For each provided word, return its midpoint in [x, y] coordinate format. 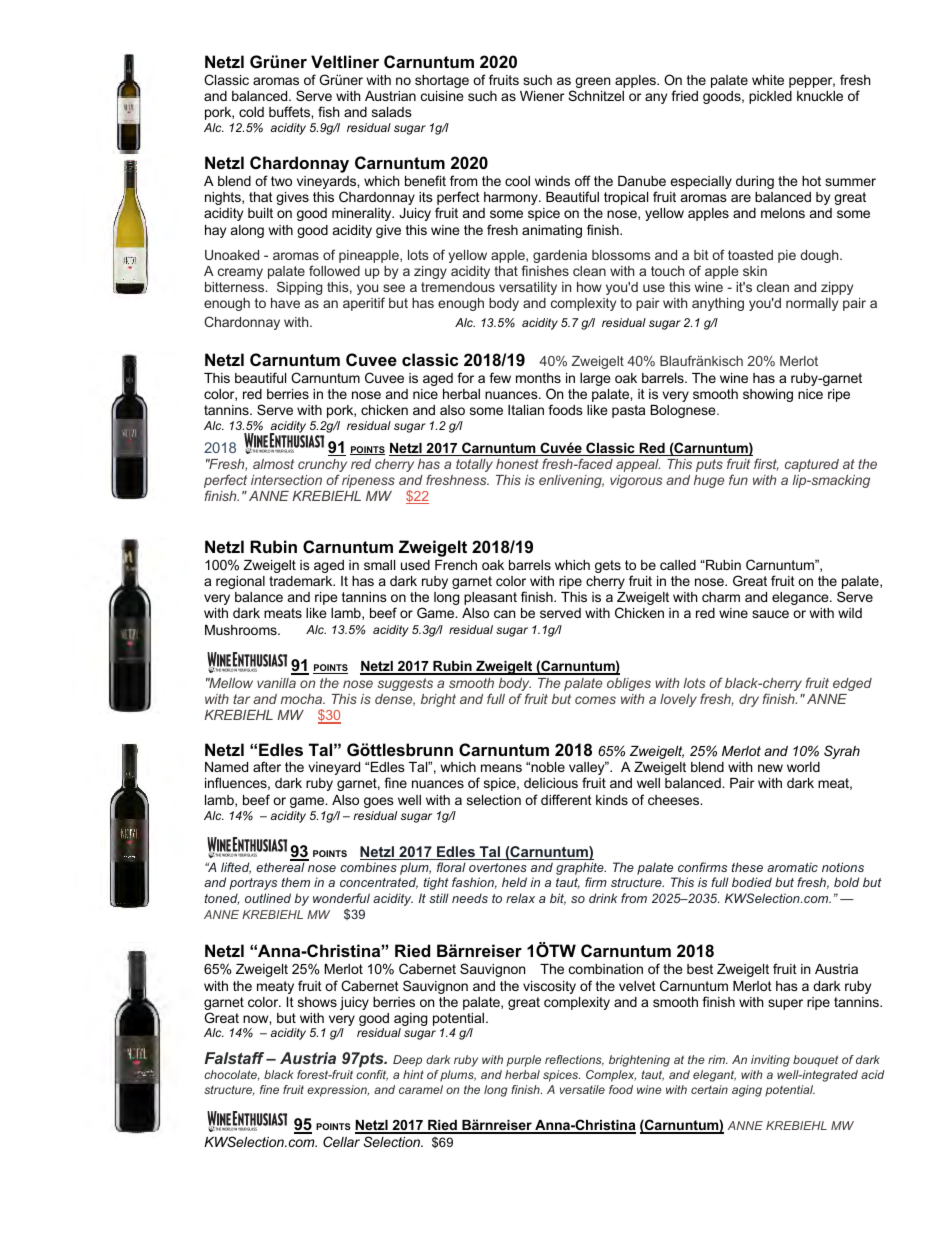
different [566, 799]
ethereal [280, 867]
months [538, 378]
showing [768, 395]
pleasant [490, 598]
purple [524, 1061]
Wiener [542, 96]
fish [328, 111]
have [285, 303]
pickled [770, 97]
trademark [302, 581]
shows [317, 1002]
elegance [801, 598]
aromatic [792, 867]
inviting [770, 1061]
